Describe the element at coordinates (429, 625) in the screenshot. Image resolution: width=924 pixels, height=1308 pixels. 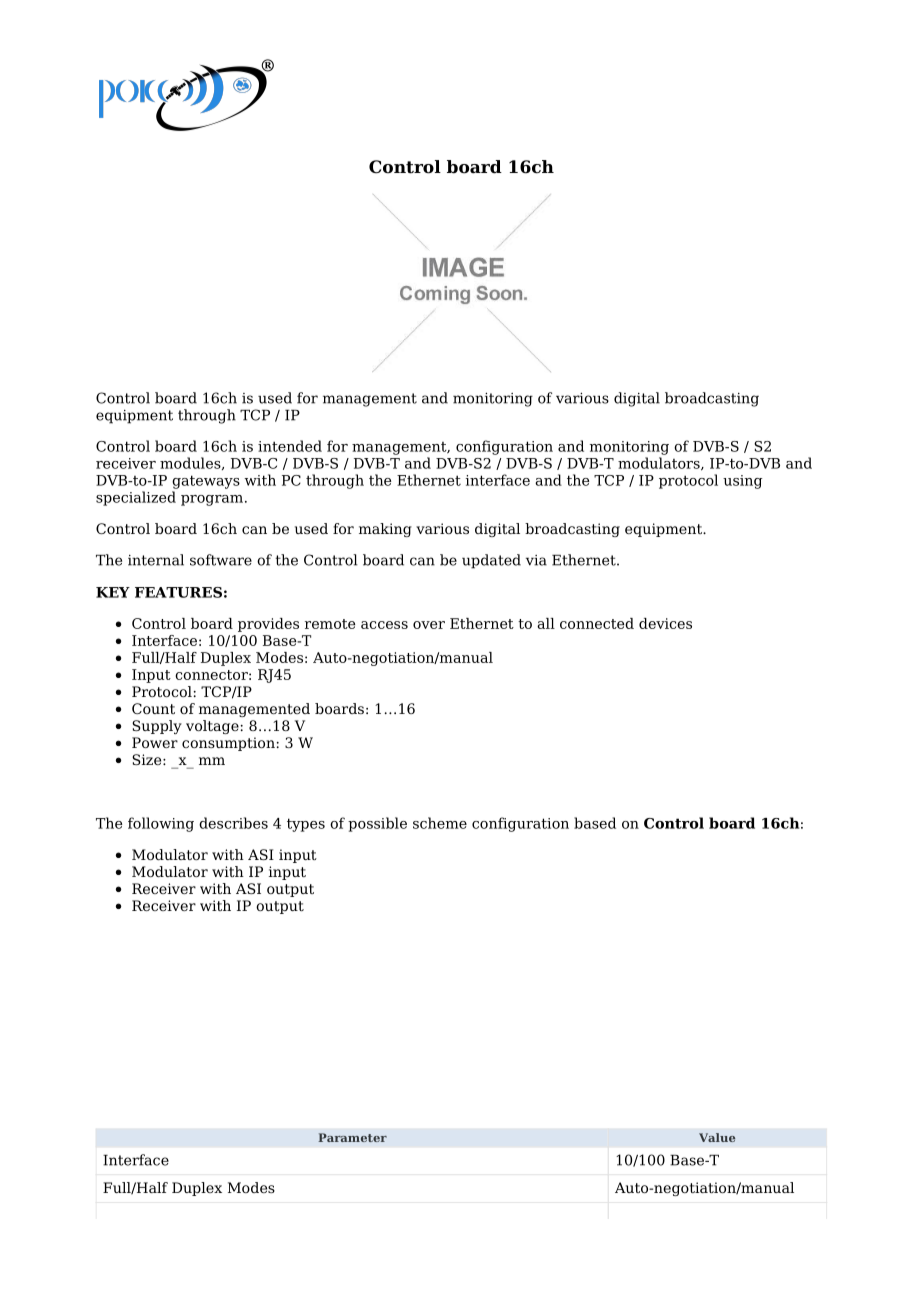
I see `over` at that location.
